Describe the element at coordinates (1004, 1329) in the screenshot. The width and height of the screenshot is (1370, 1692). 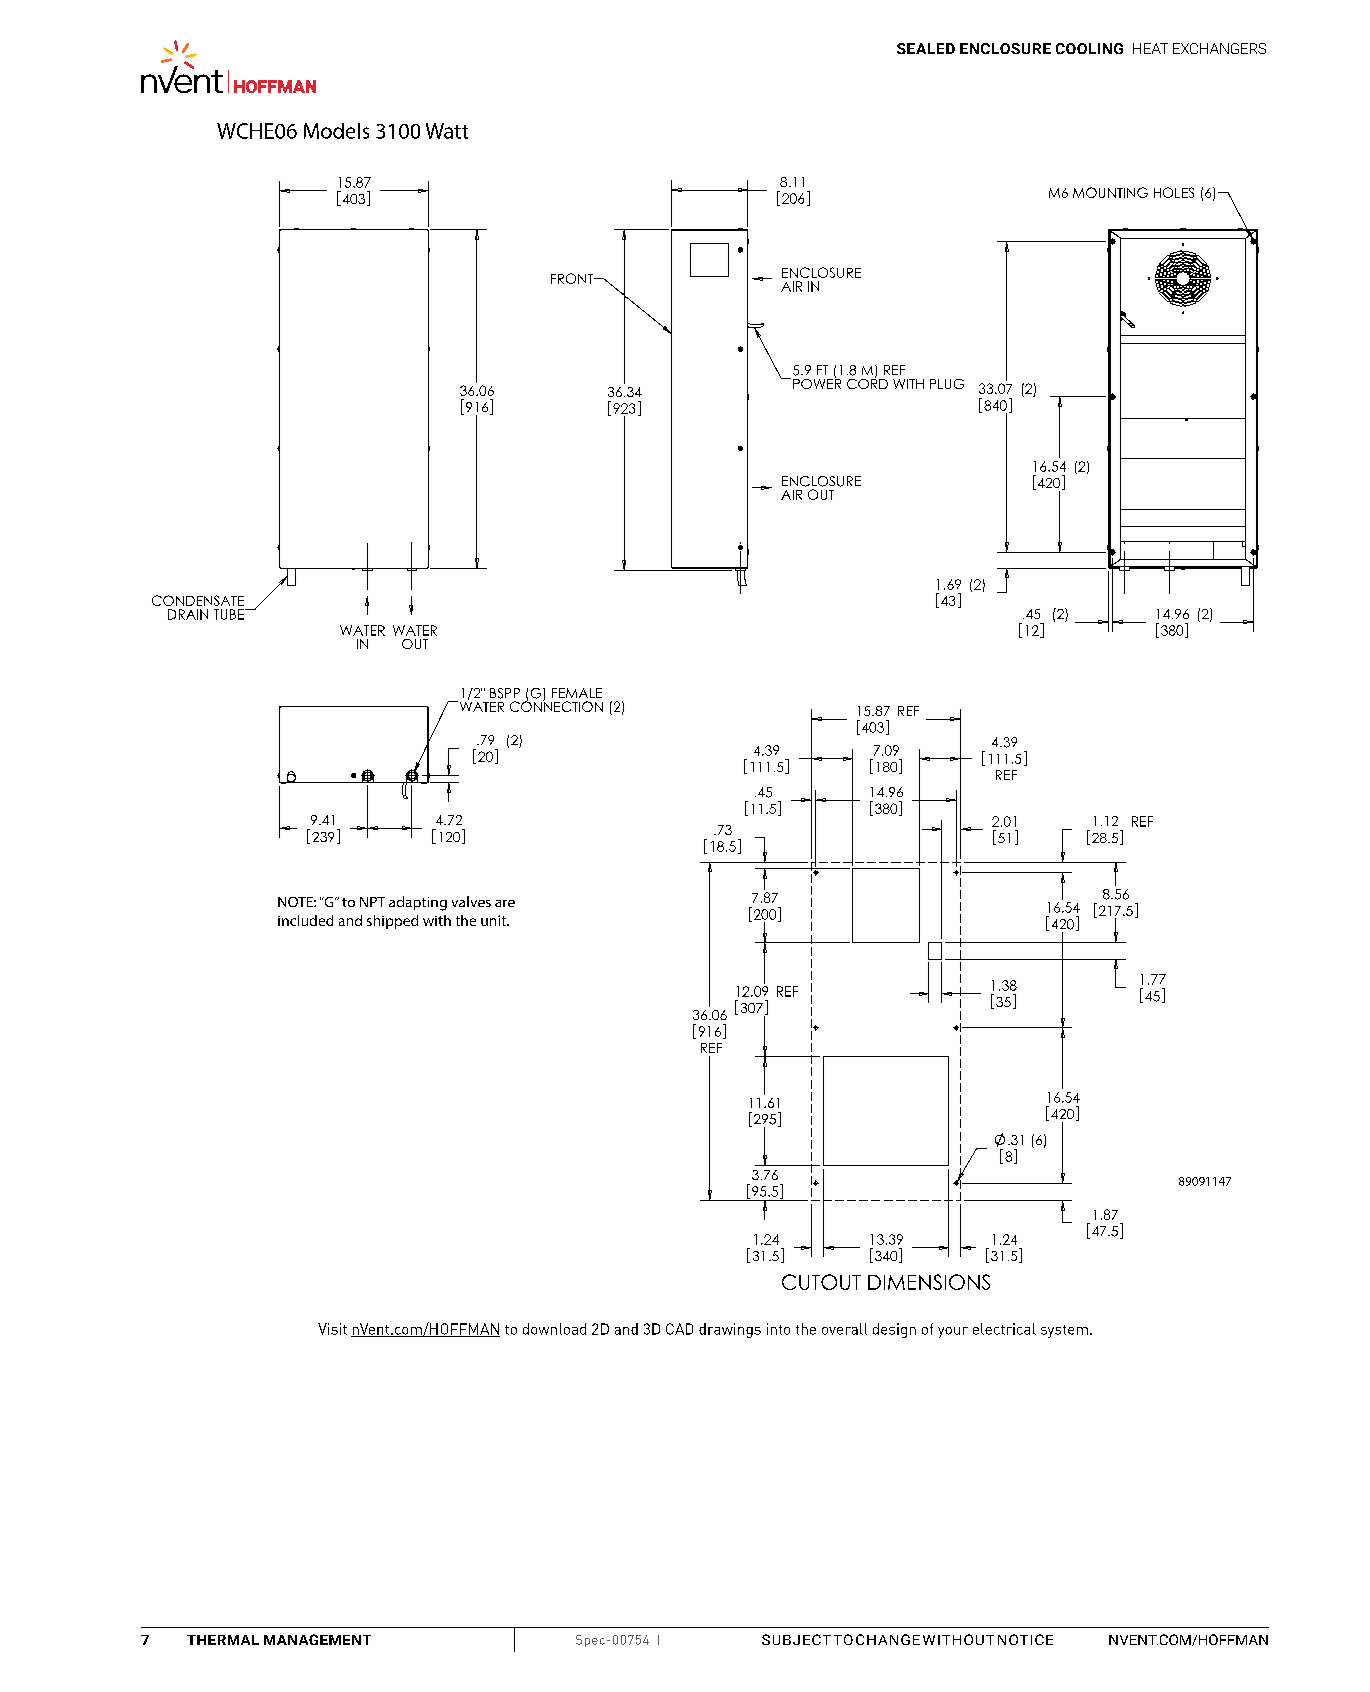
I see `electrical` at that location.
